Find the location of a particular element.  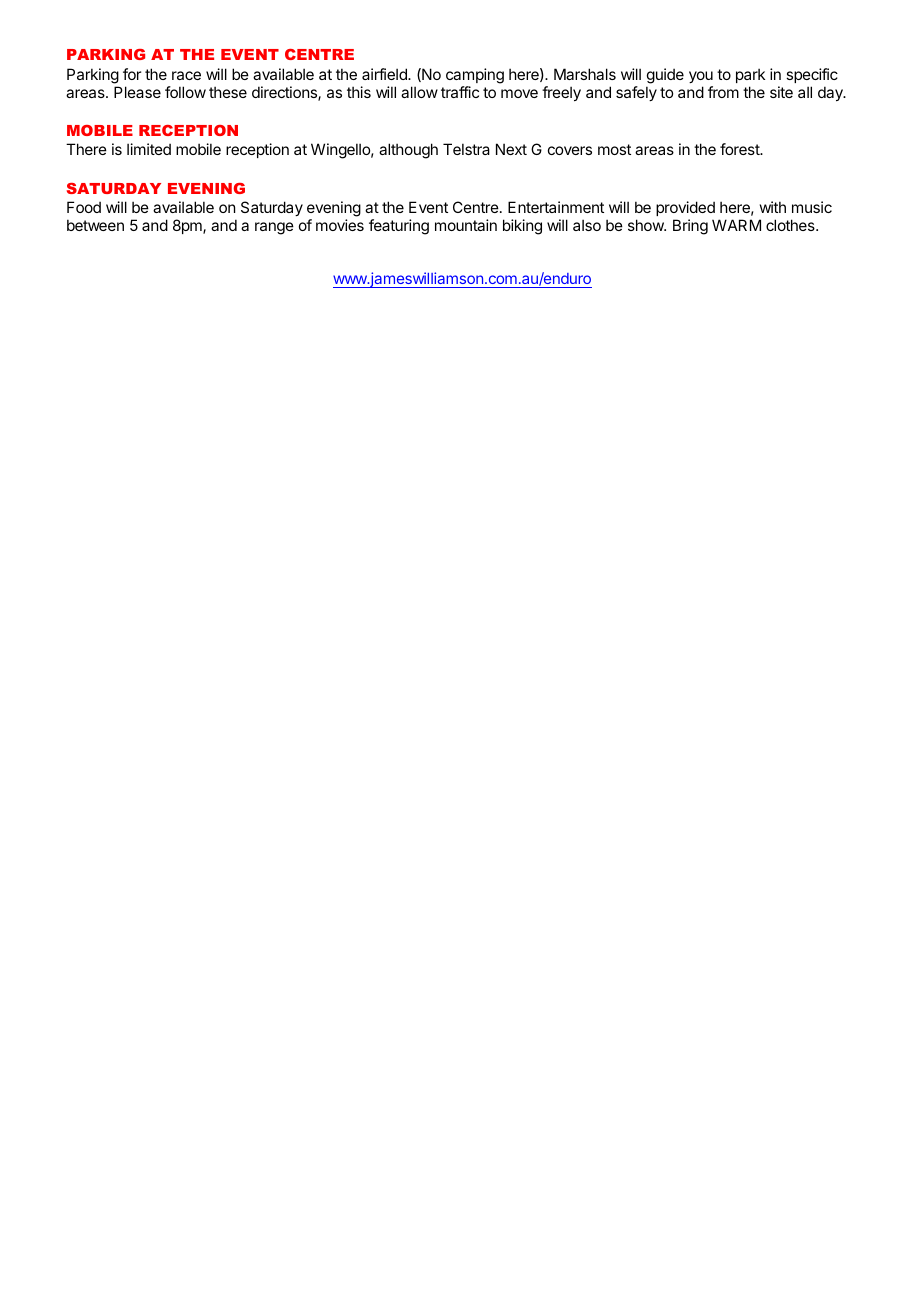

camping is located at coordinates (475, 76).
